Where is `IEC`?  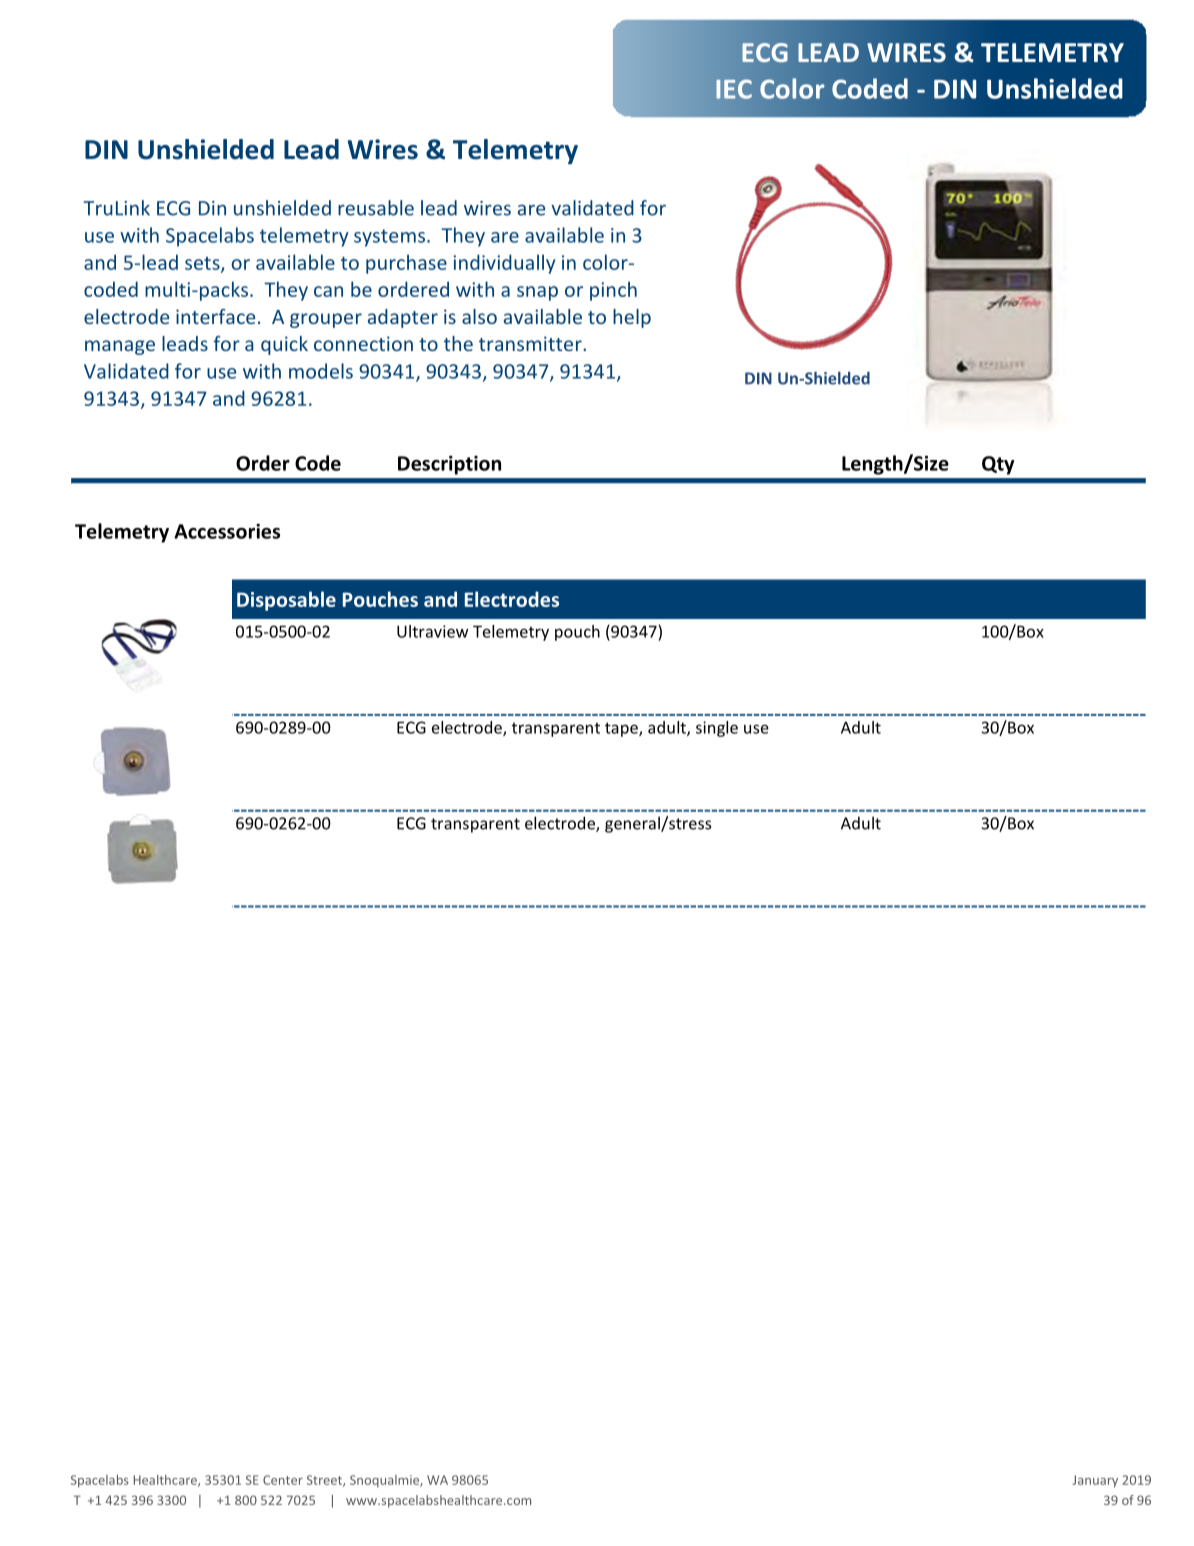 IEC is located at coordinates (734, 89).
